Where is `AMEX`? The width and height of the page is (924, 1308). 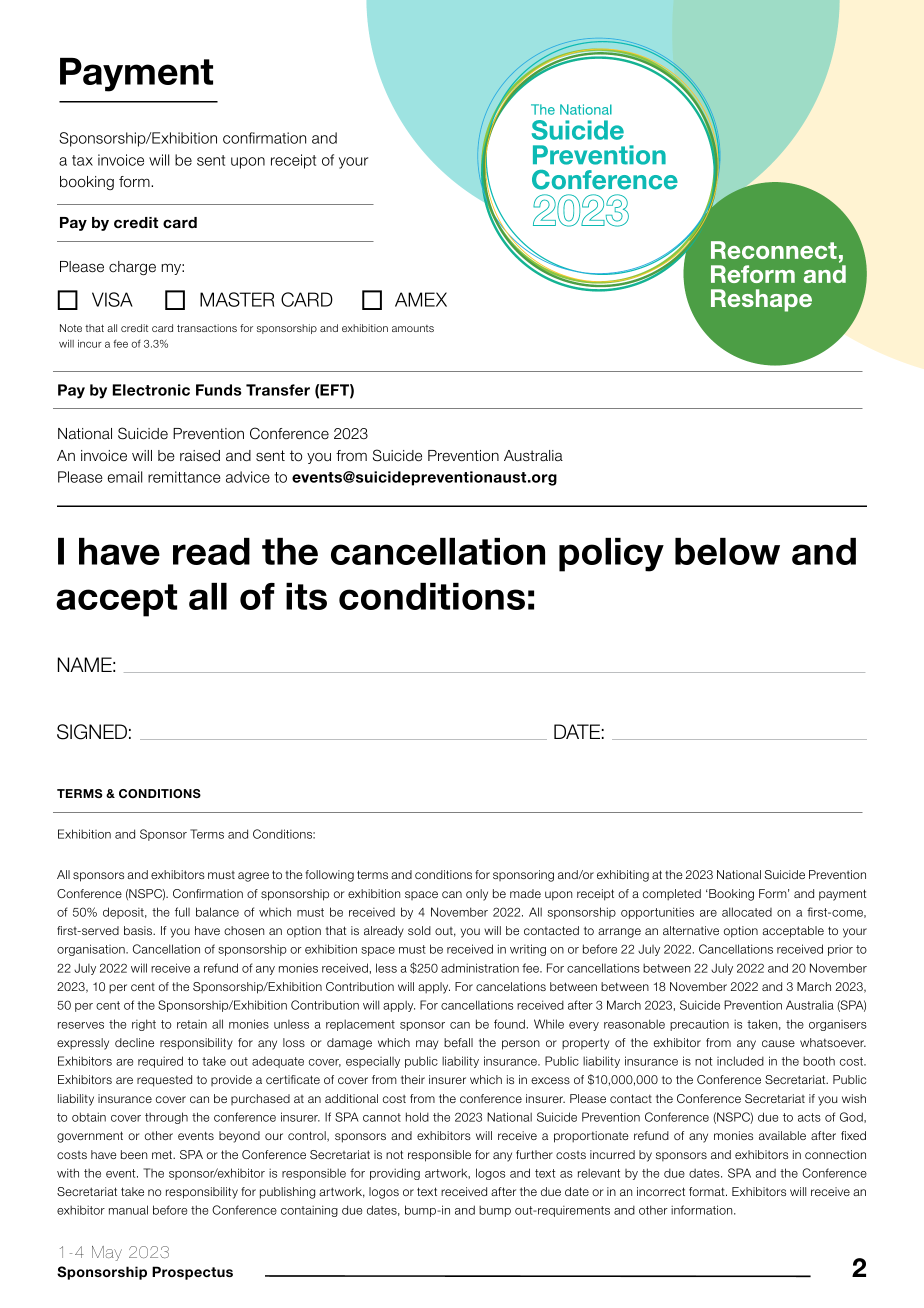 AMEX is located at coordinates (421, 299).
